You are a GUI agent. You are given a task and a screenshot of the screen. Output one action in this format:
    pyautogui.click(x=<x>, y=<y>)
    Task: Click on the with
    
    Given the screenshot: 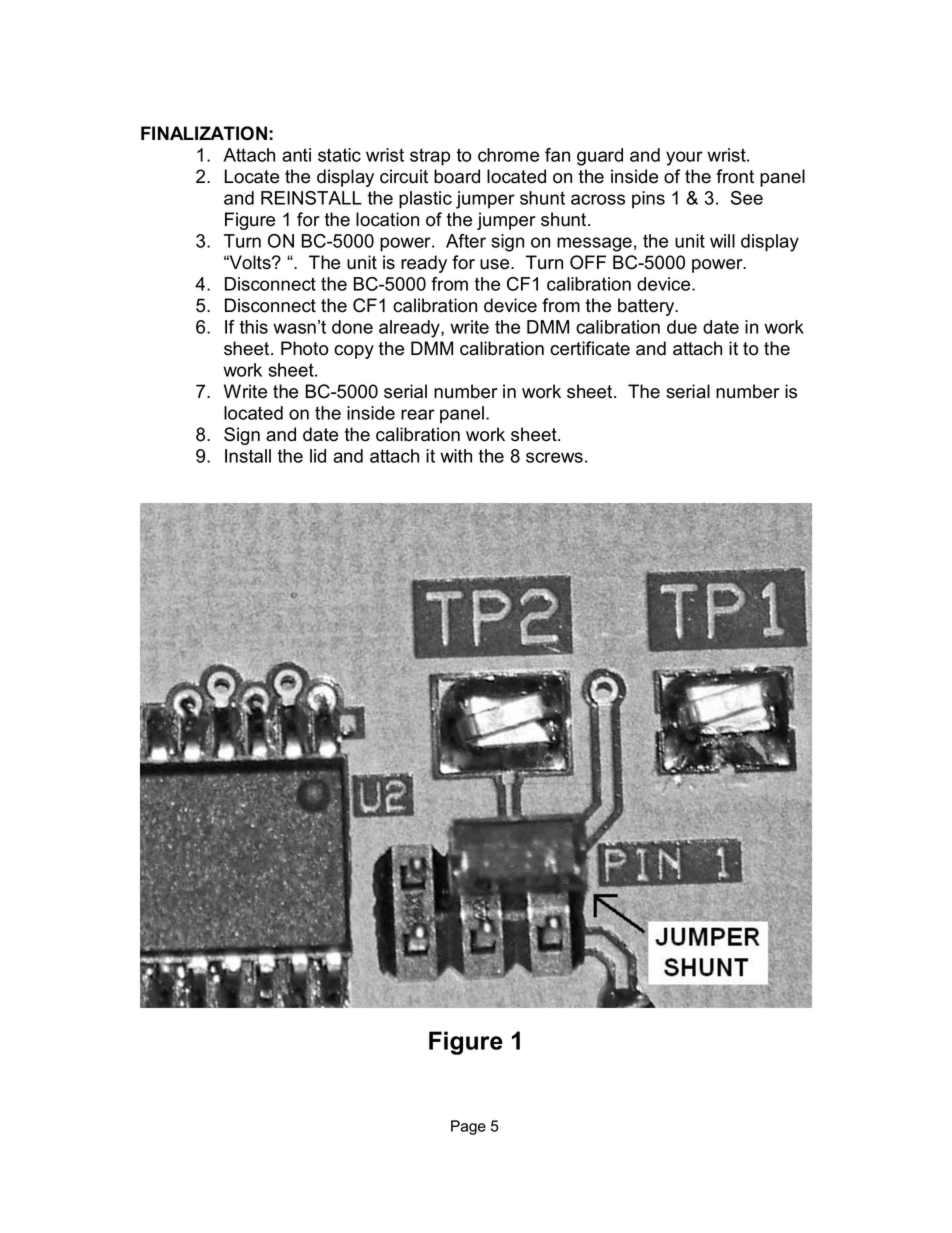 What is the action you would take?
    pyautogui.click(x=456, y=456)
